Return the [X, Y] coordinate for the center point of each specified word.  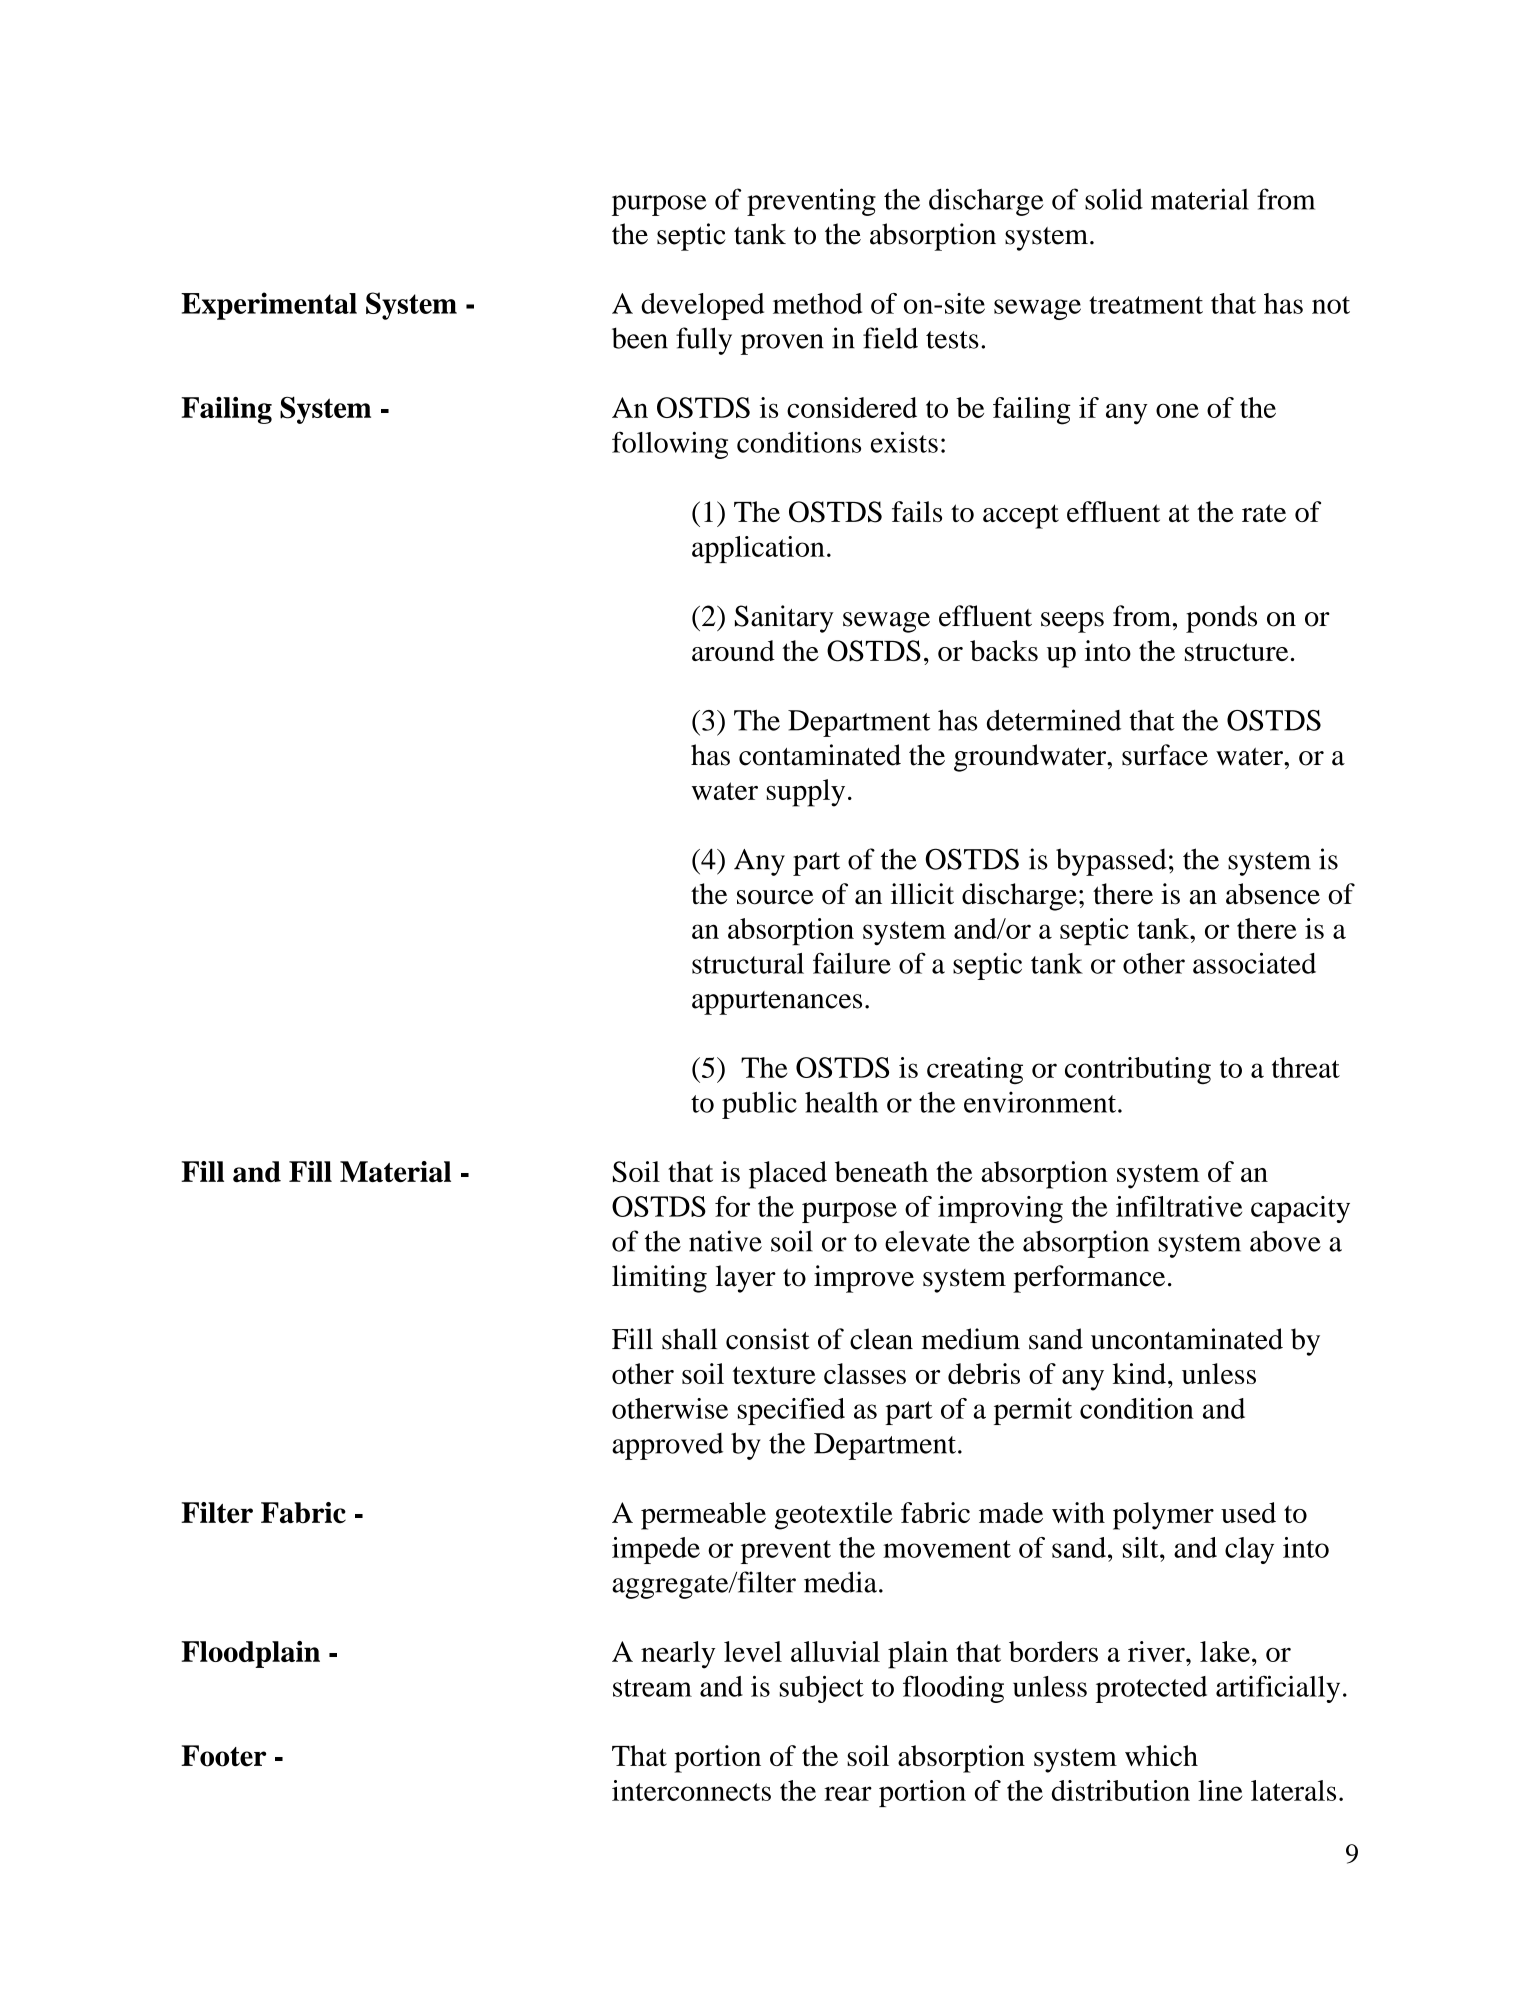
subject [822, 1689]
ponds [1221, 619]
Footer [223, 1756]
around [733, 650]
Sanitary [784, 619]
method [817, 303]
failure [852, 963]
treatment [1146, 305]
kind [1139, 1373]
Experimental [269, 306]
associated [1254, 963]
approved [667, 1446]
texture [774, 1375]
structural [748, 963]
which [1161, 1755]
